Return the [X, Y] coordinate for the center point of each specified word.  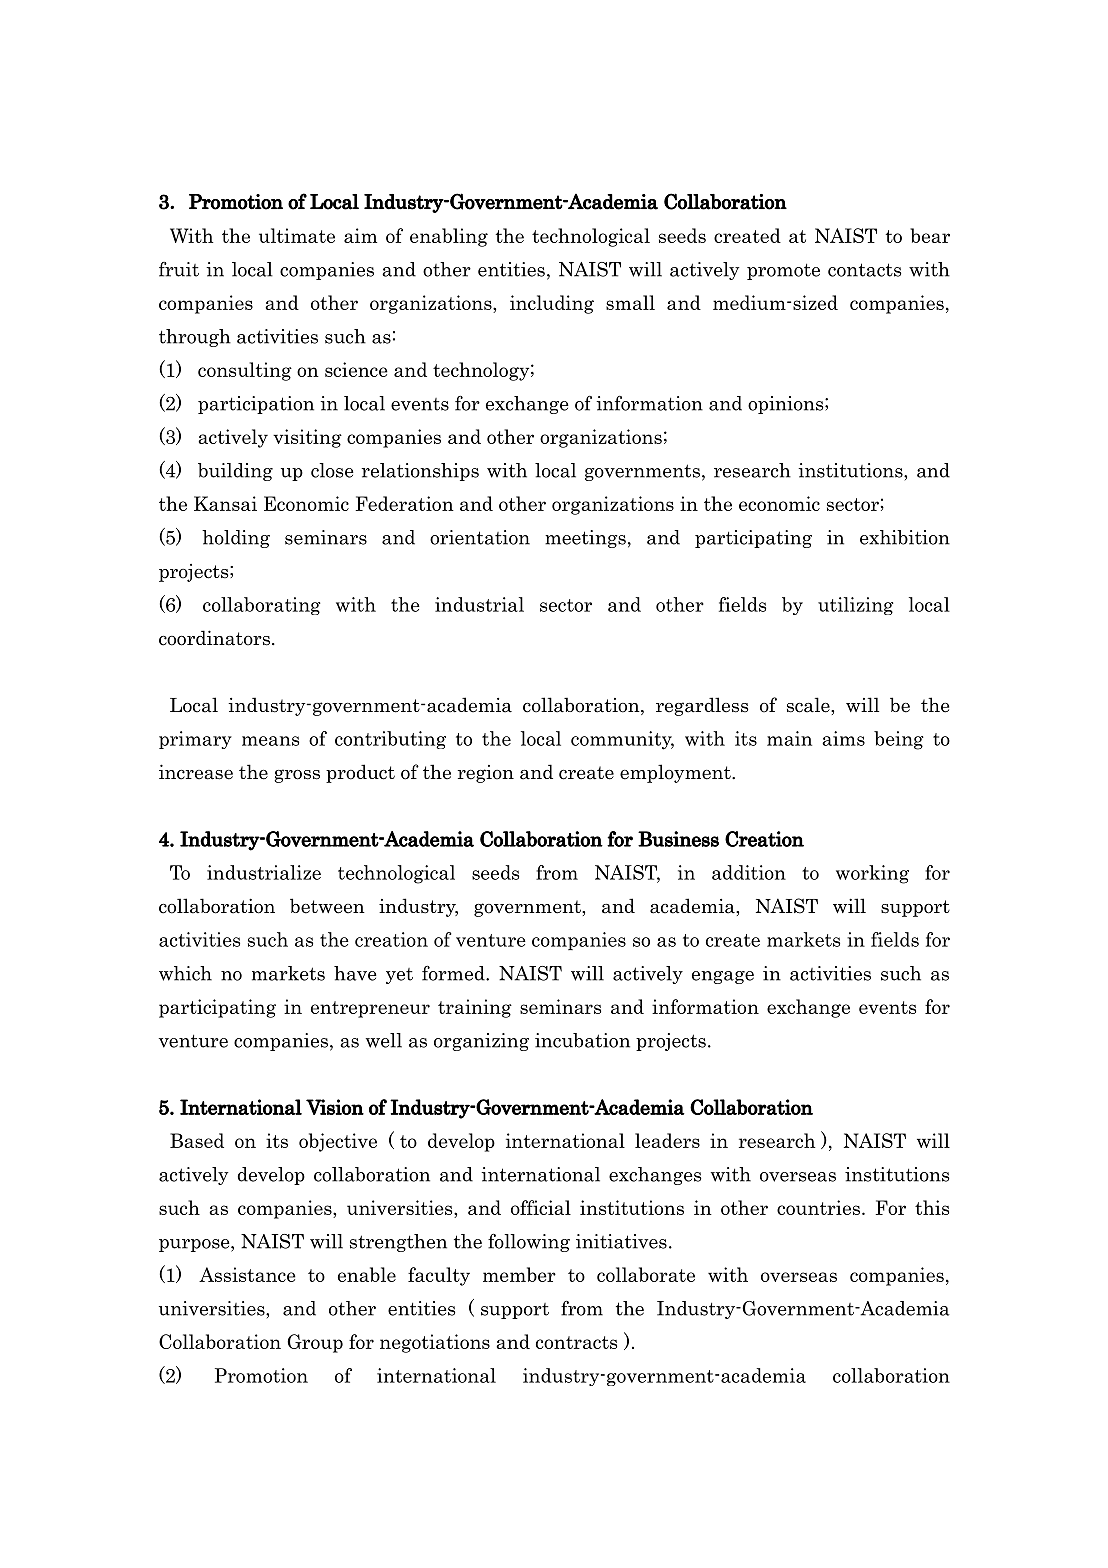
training [475, 1008]
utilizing [856, 606]
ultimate [297, 235]
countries [818, 1207]
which [185, 973]
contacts [864, 270]
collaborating [262, 606]
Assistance [247, 1274]
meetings [585, 539]
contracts [576, 1342]
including [552, 304]
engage [723, 977]
